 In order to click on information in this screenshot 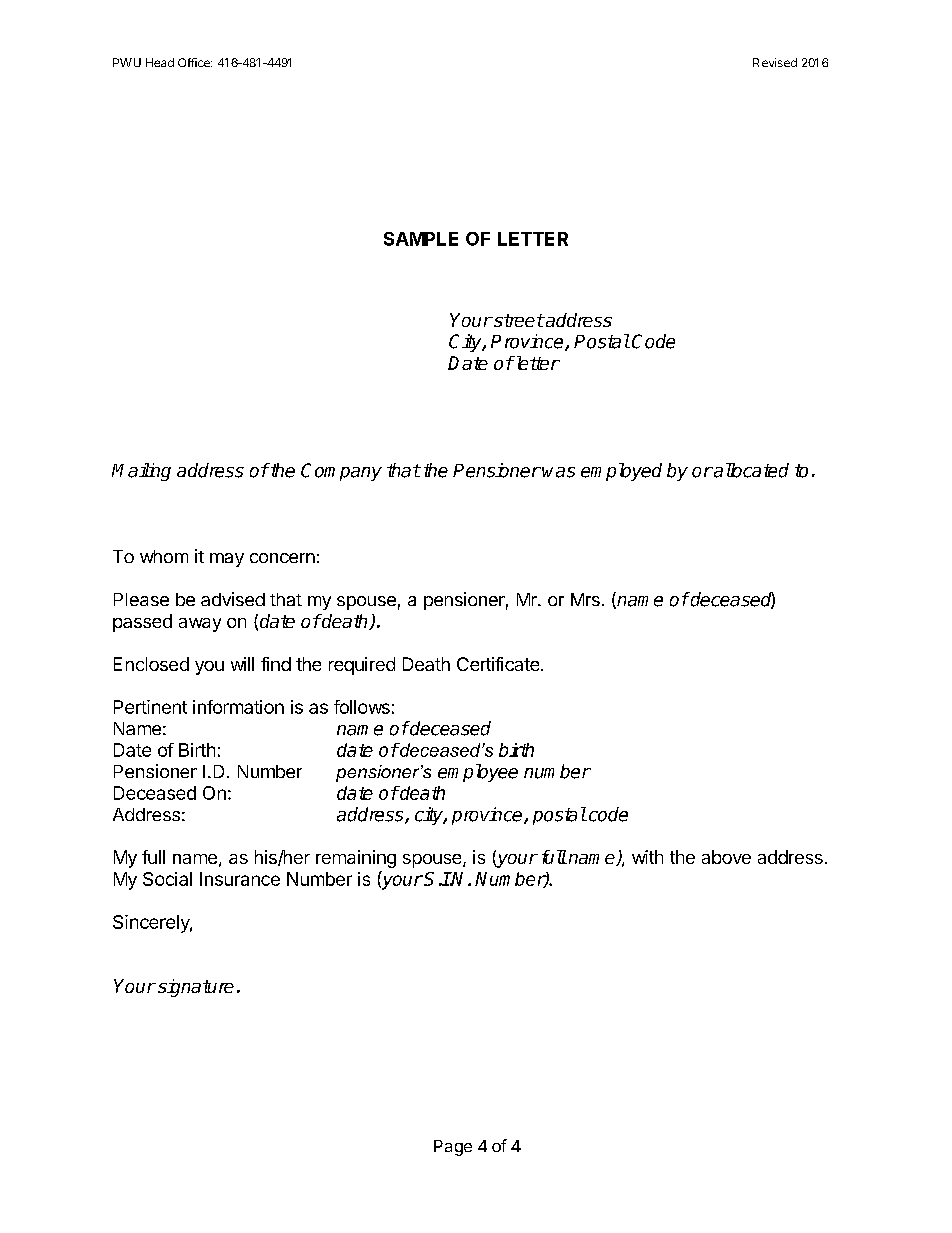, I will do `click(238, 707)`.
